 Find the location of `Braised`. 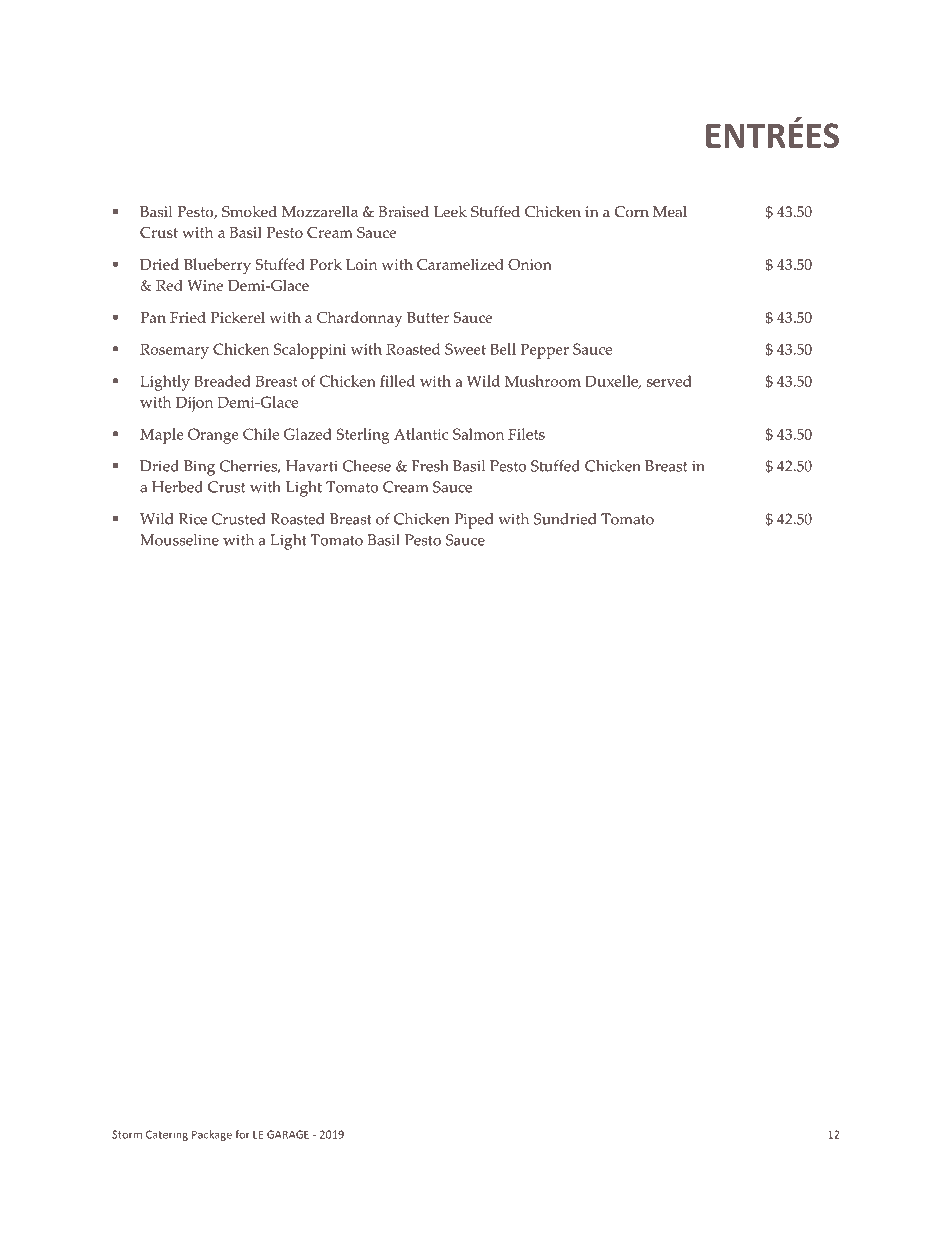

Braised is located at coordinates (403, 212).
